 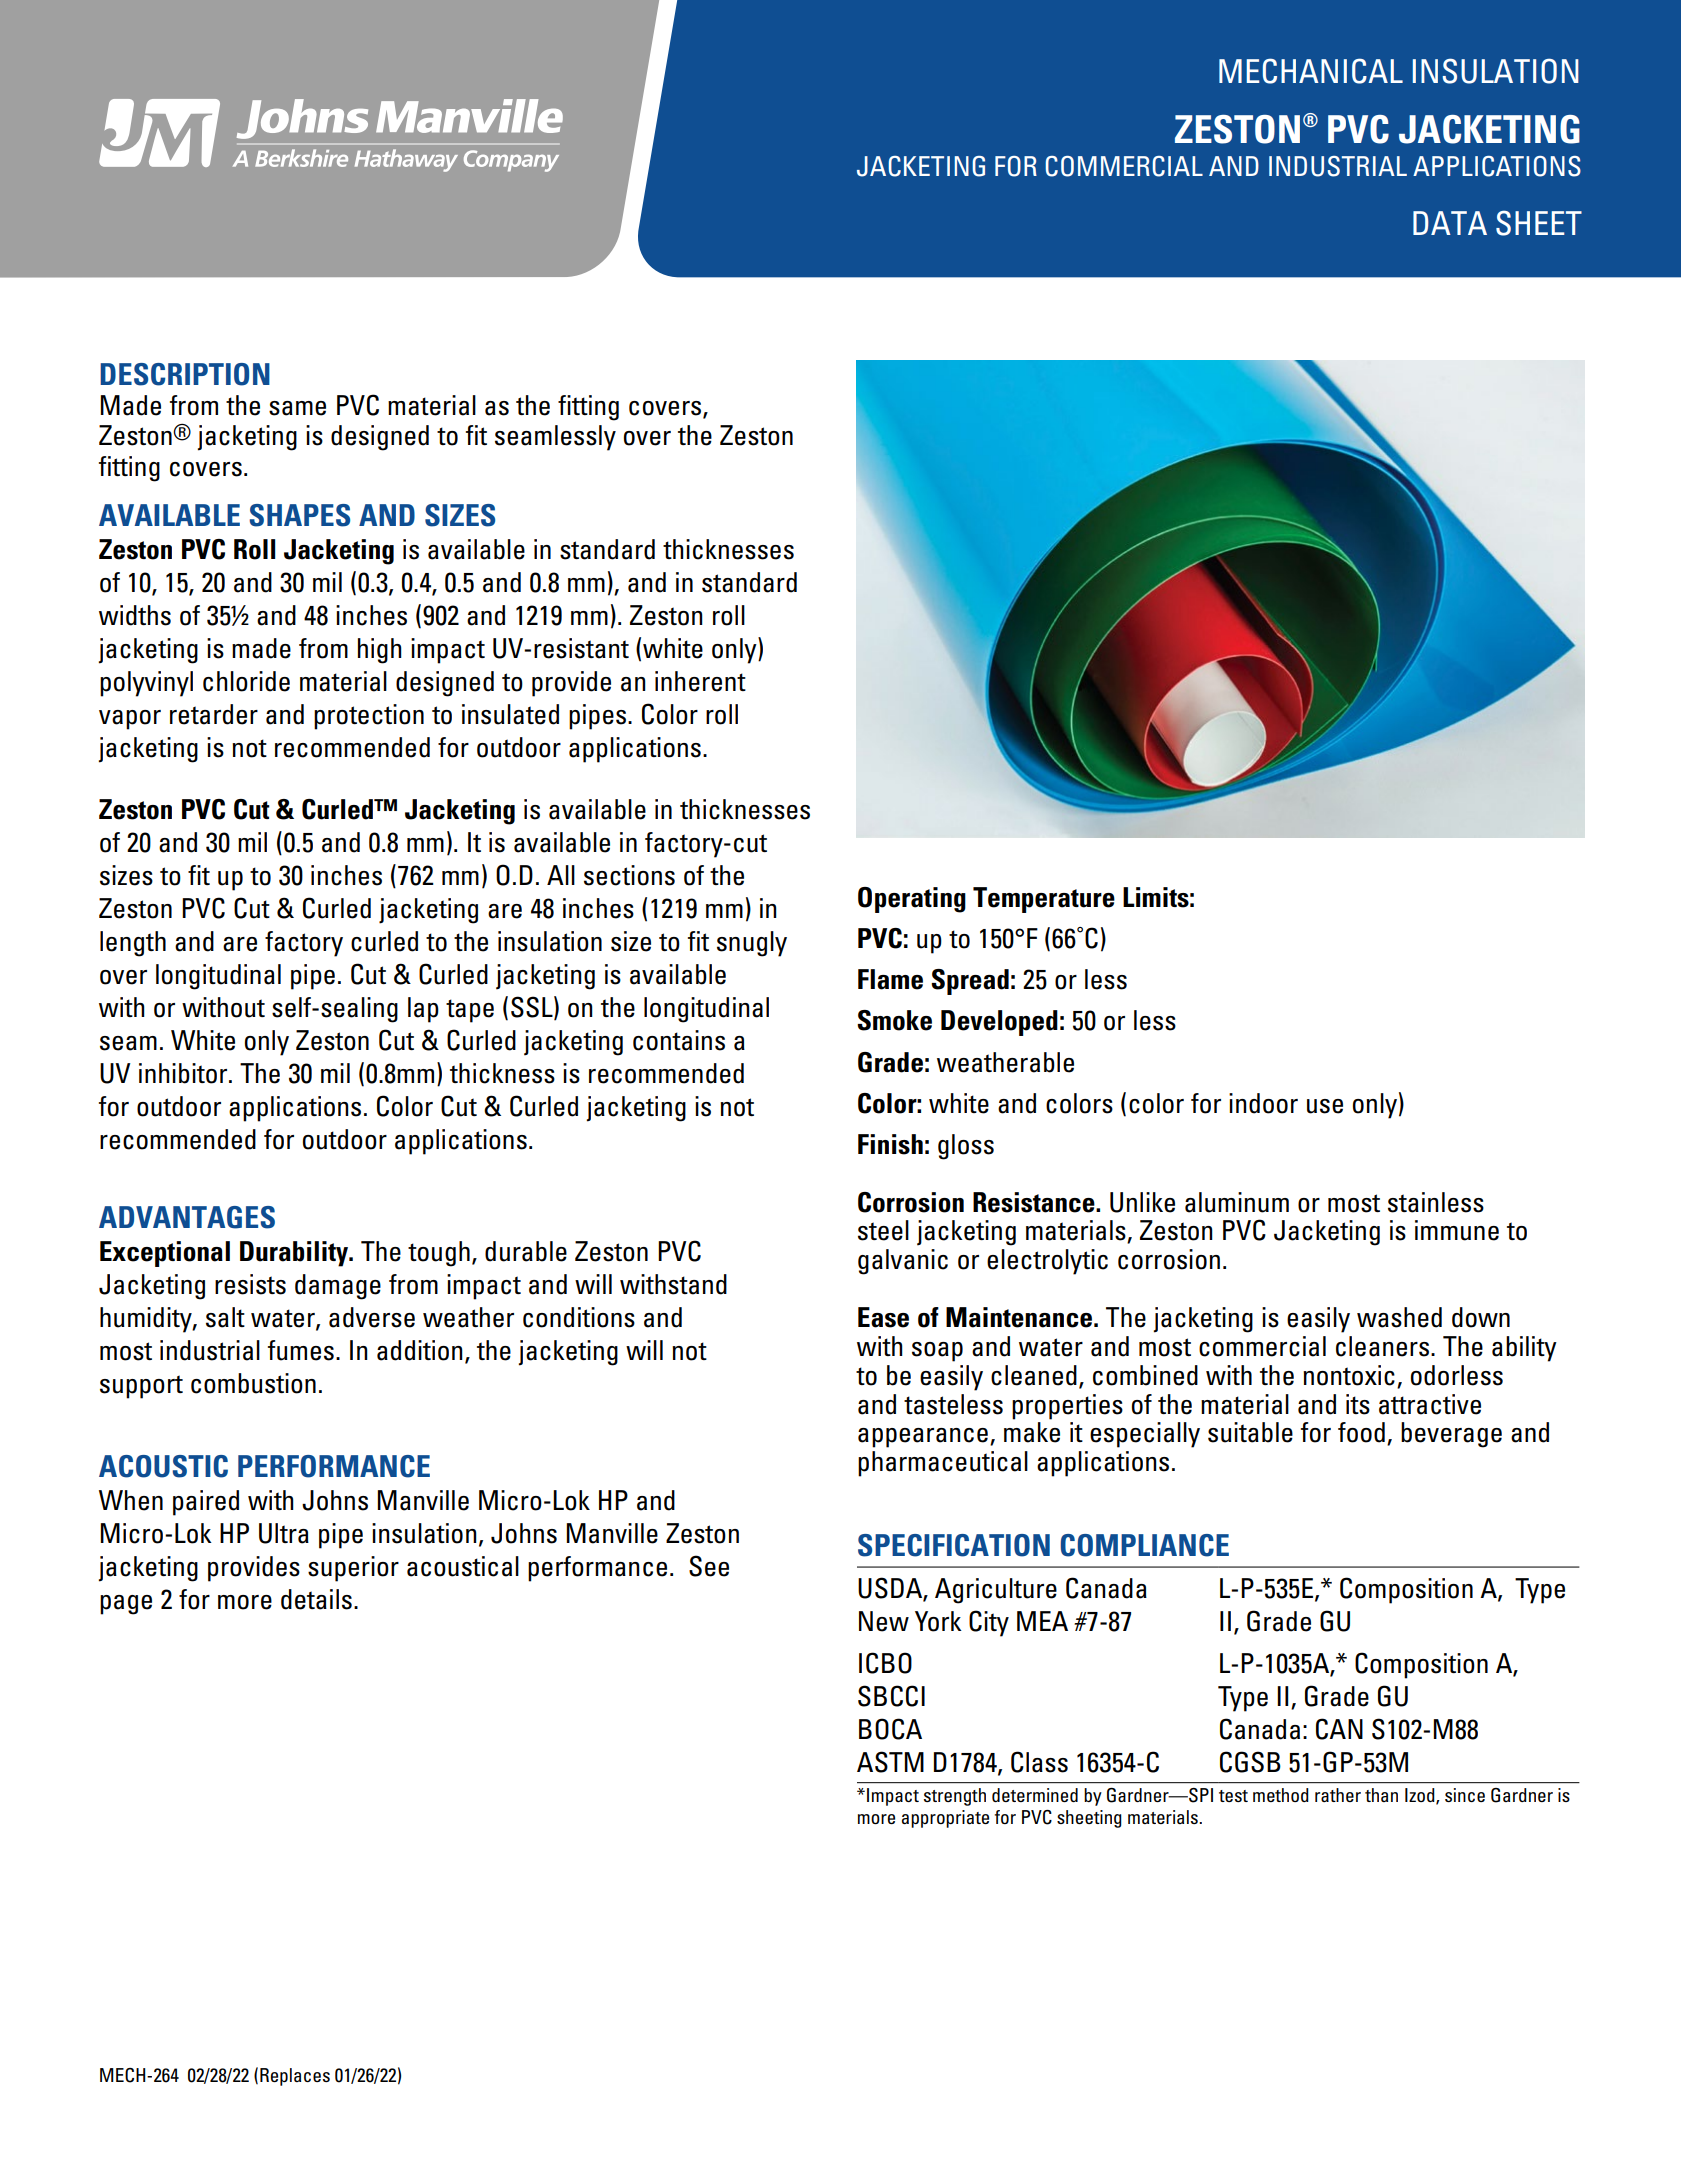 I want to click on DESCRIPTION, so click(x=185, y=374).
